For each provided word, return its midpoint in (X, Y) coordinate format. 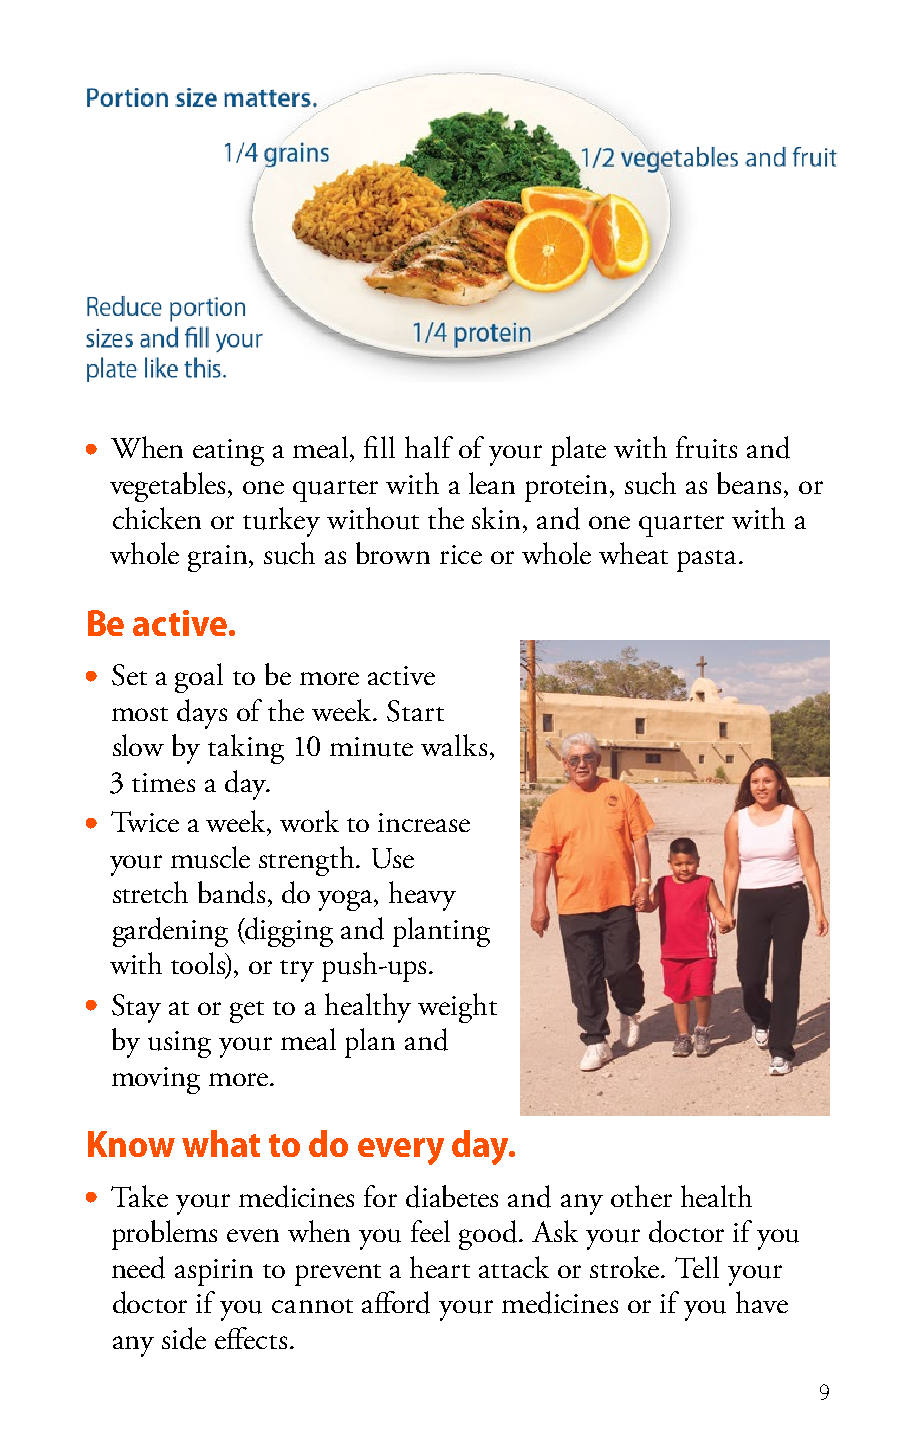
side (184, 1338)
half (429, 447)
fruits (706, 447)
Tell (697, 1267)
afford (396, 1302)
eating (228, 452)
